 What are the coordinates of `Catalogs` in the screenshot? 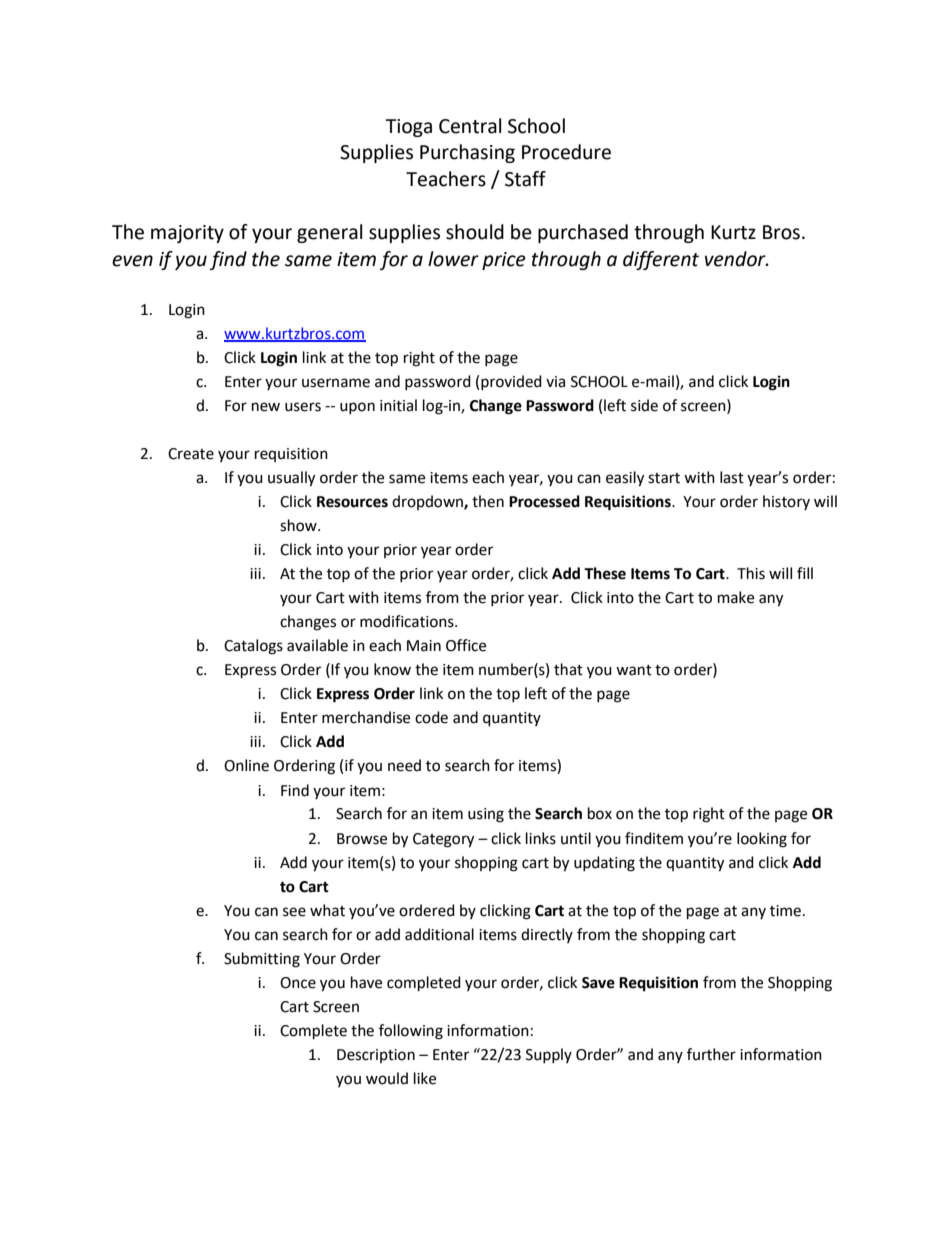 It's located at (253, 647).
